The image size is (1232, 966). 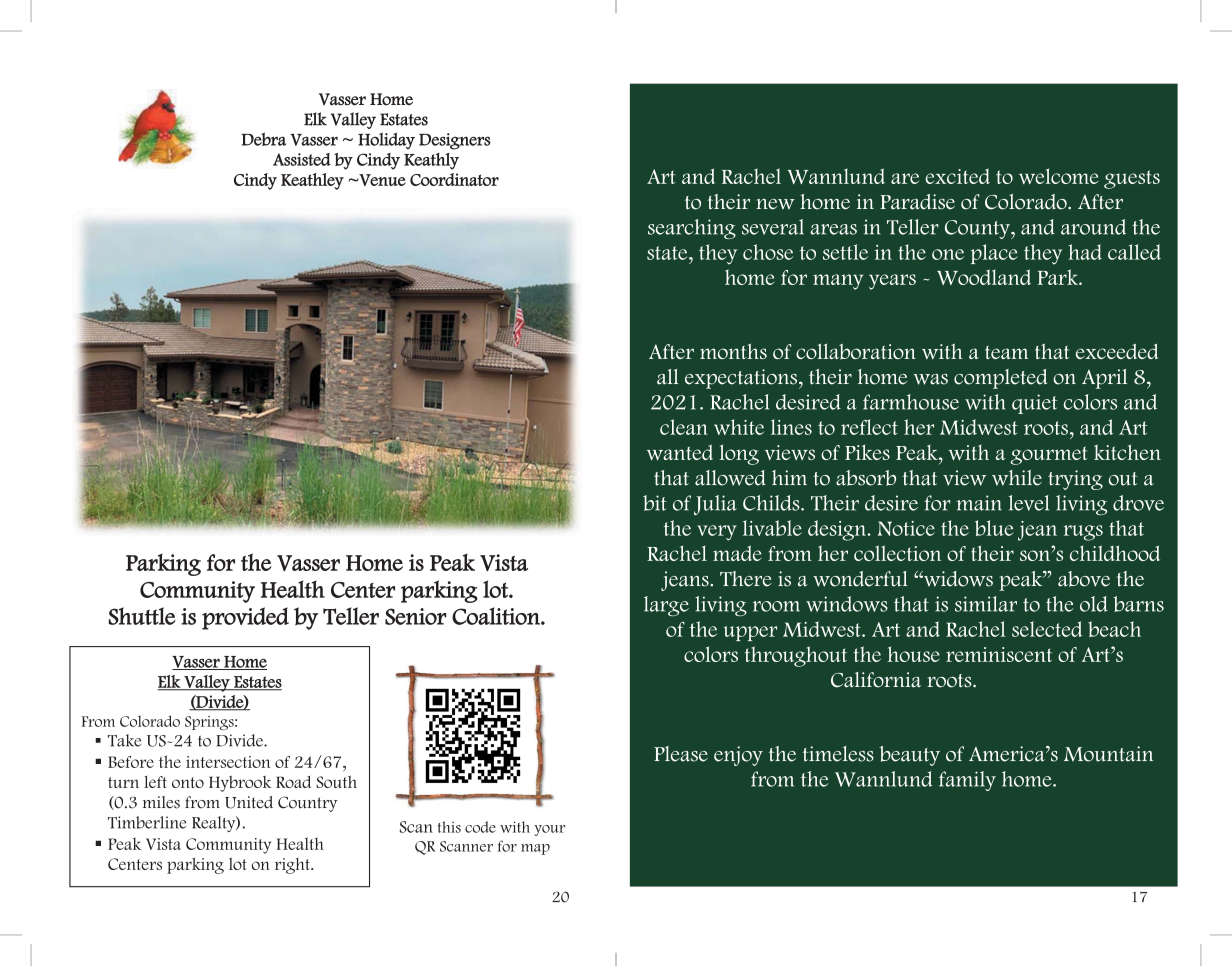 I want to click on Coordinator, so click(x=454, y=179).
